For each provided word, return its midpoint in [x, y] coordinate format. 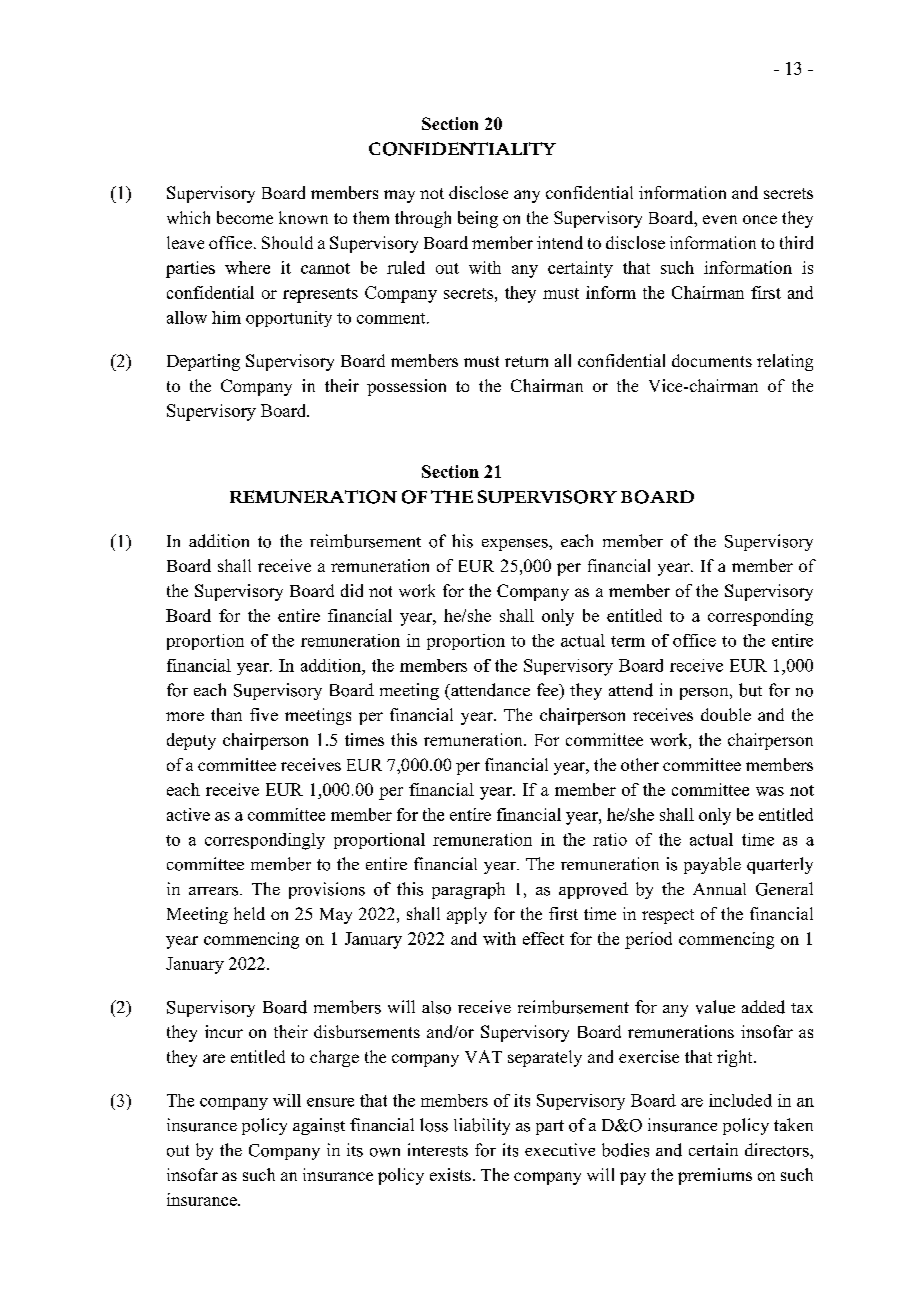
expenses [516, 545]
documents [712, 360]
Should [287, 242]
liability [482, 1126]
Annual [719, 889]
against [319, 1126]
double [726, 714]
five [264, 714]
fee [549, 691]
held [249, 913]
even [720, 219]
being [478, 219]
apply [467, 915]
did [352, 590]
